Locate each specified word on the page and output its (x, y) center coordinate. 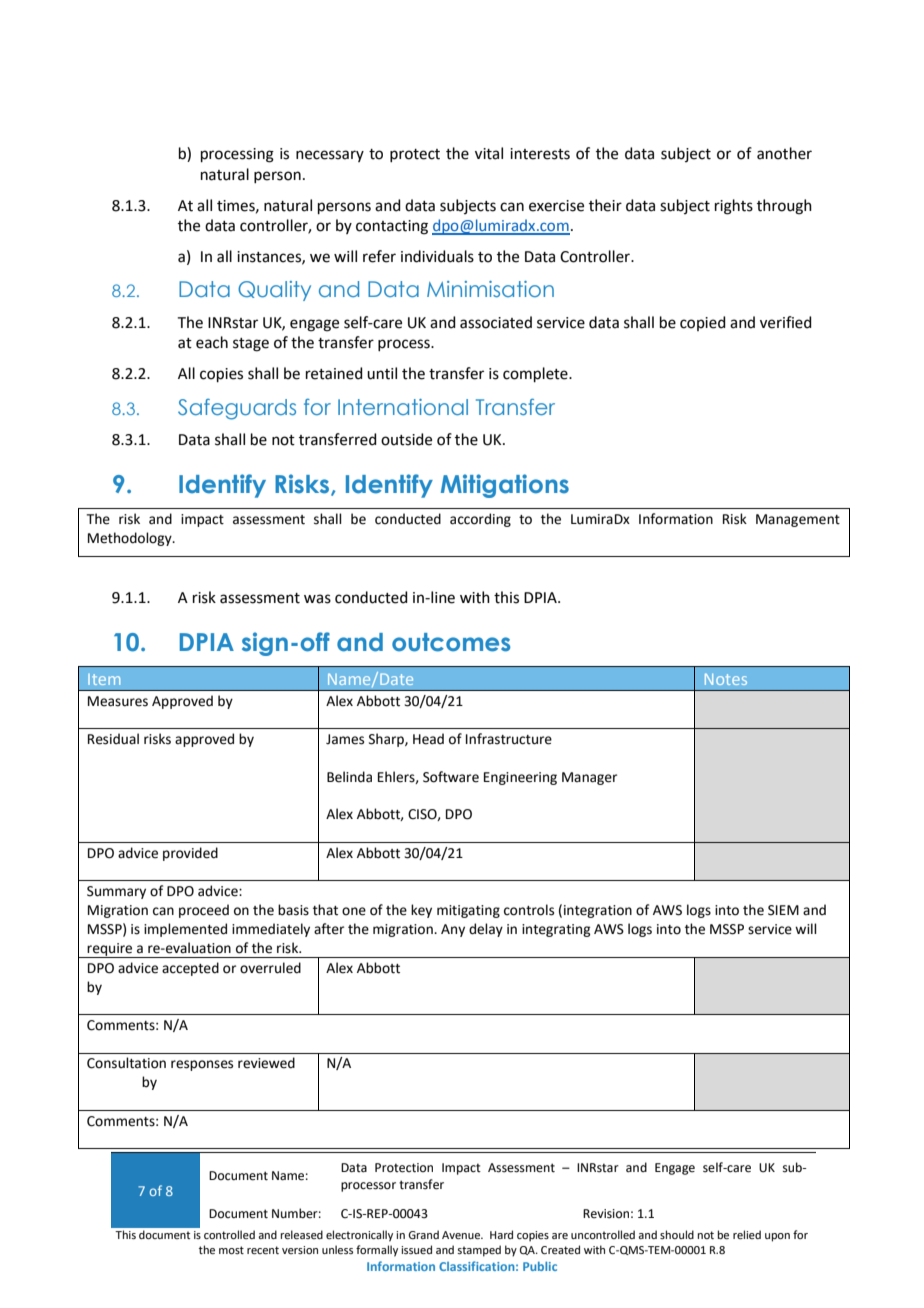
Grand (423, 1234)
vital (489, 153)
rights (734, 207)
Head (428, 739)
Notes (726, 679)
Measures (118, 701)
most (231, 1250)
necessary (330, 156)
